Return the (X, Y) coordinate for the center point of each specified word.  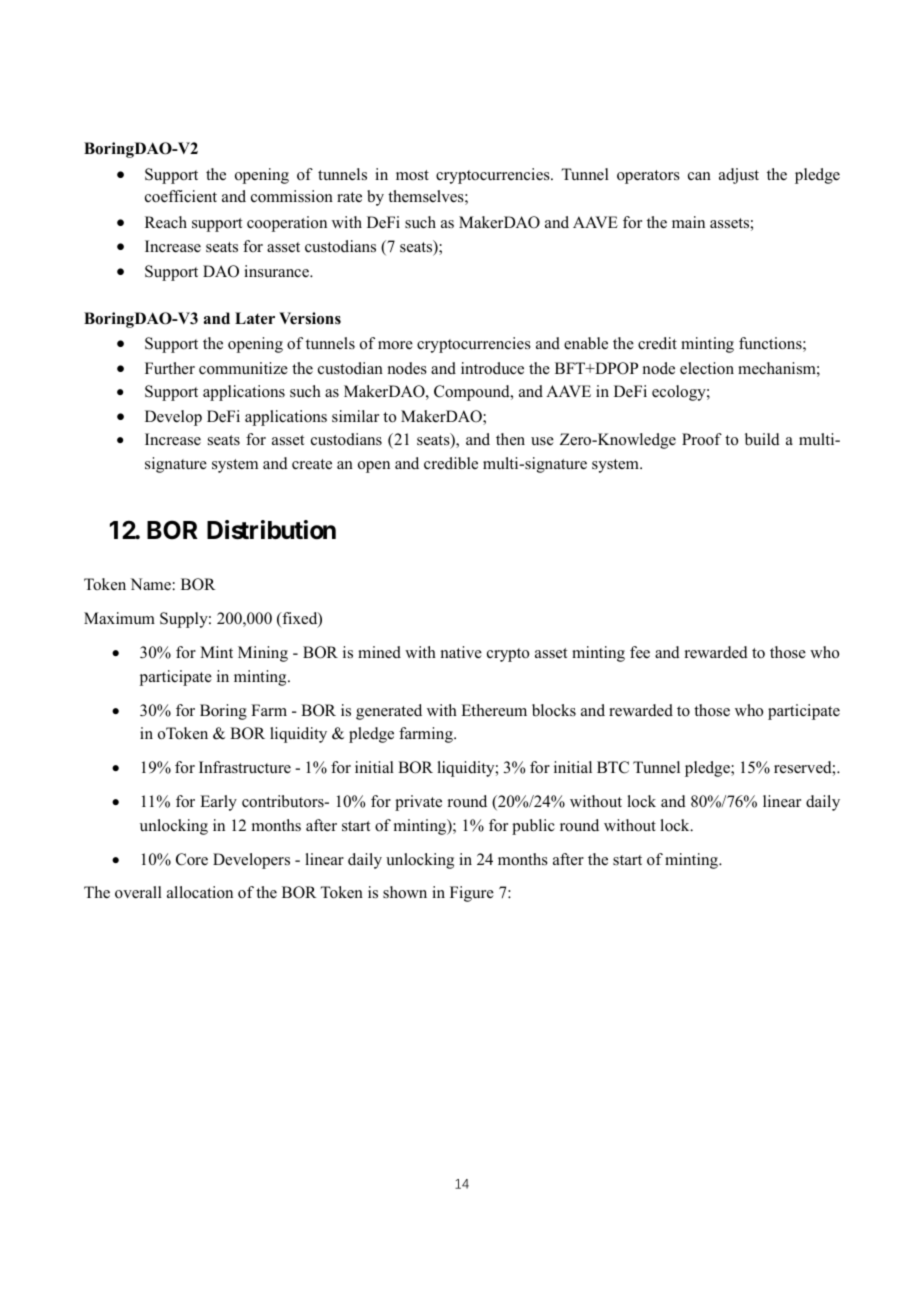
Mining (263, 654)
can (699, 176)
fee (640, 652)
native (461, 652)
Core (192, 859)
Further (170, 368)
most (412, 175)
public (533, 827)
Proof (702, 439)
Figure (472, 894)
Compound (473, 393)
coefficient (181, 196)
